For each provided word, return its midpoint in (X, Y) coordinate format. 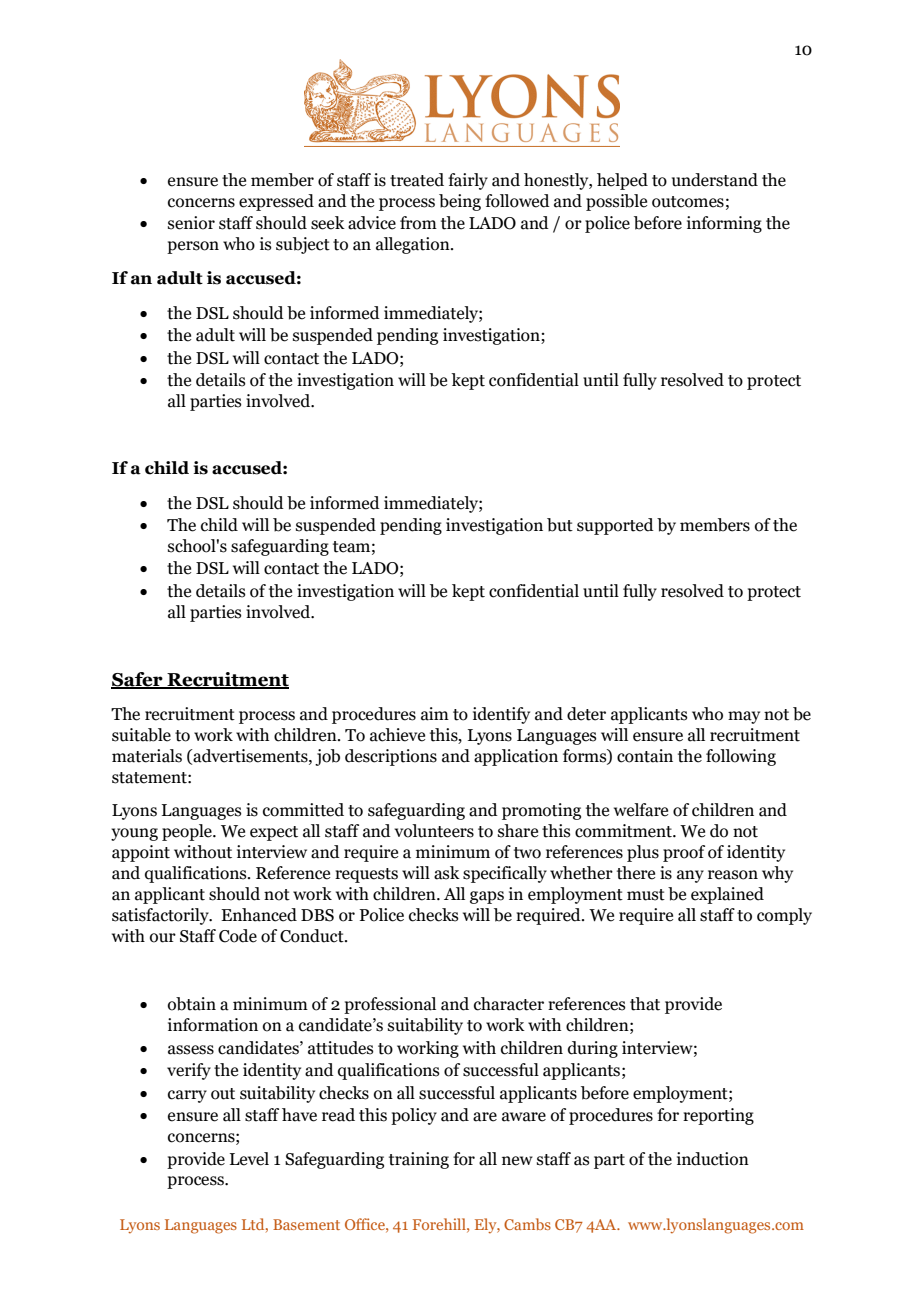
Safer (138, 680)
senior (191, 223)
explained (727, 895)
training (419, 1160)
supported (615, 526)
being (460, 202)
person (193, 247)
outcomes (688, 202)
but (560, 525)
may (744, 717)
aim (435, 714)
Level (249, 1159)
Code (238, 936)
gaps (487, 897)
